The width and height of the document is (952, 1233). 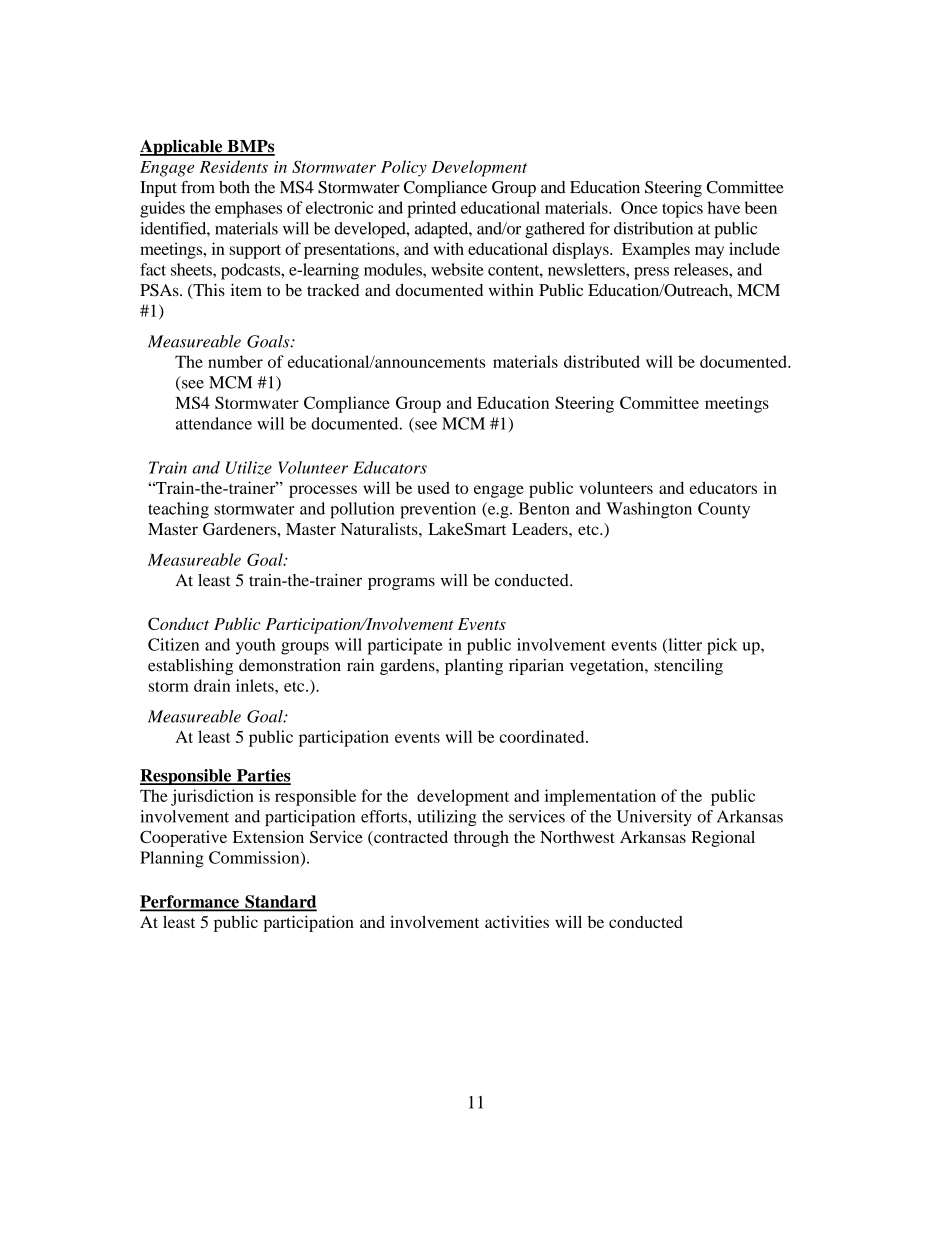 What do you see at coordinates (234, 166) in the document?
I see `Residents` at bounding box center [234, 166].
